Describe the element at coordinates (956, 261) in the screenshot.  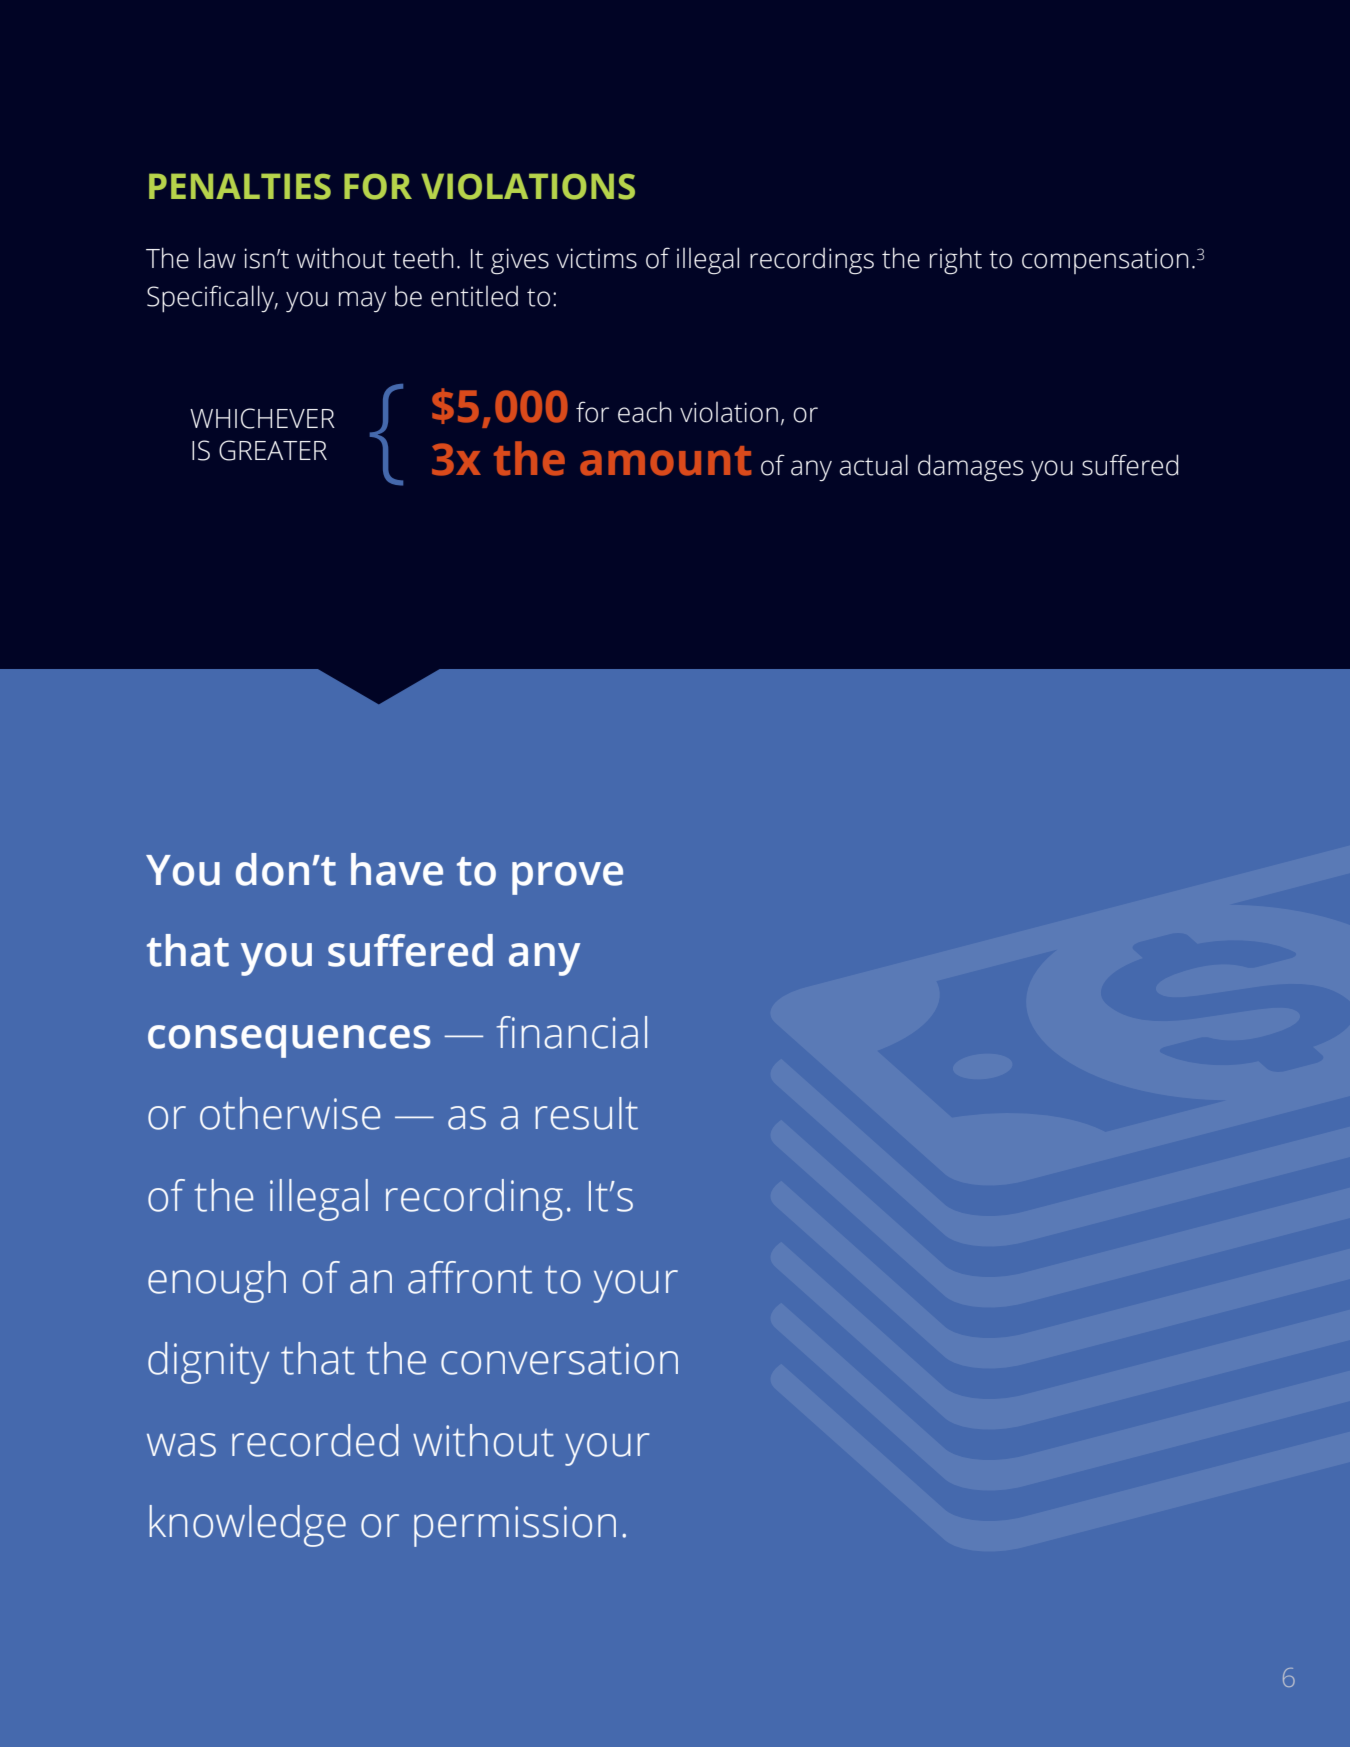
I see `right` at that location.
